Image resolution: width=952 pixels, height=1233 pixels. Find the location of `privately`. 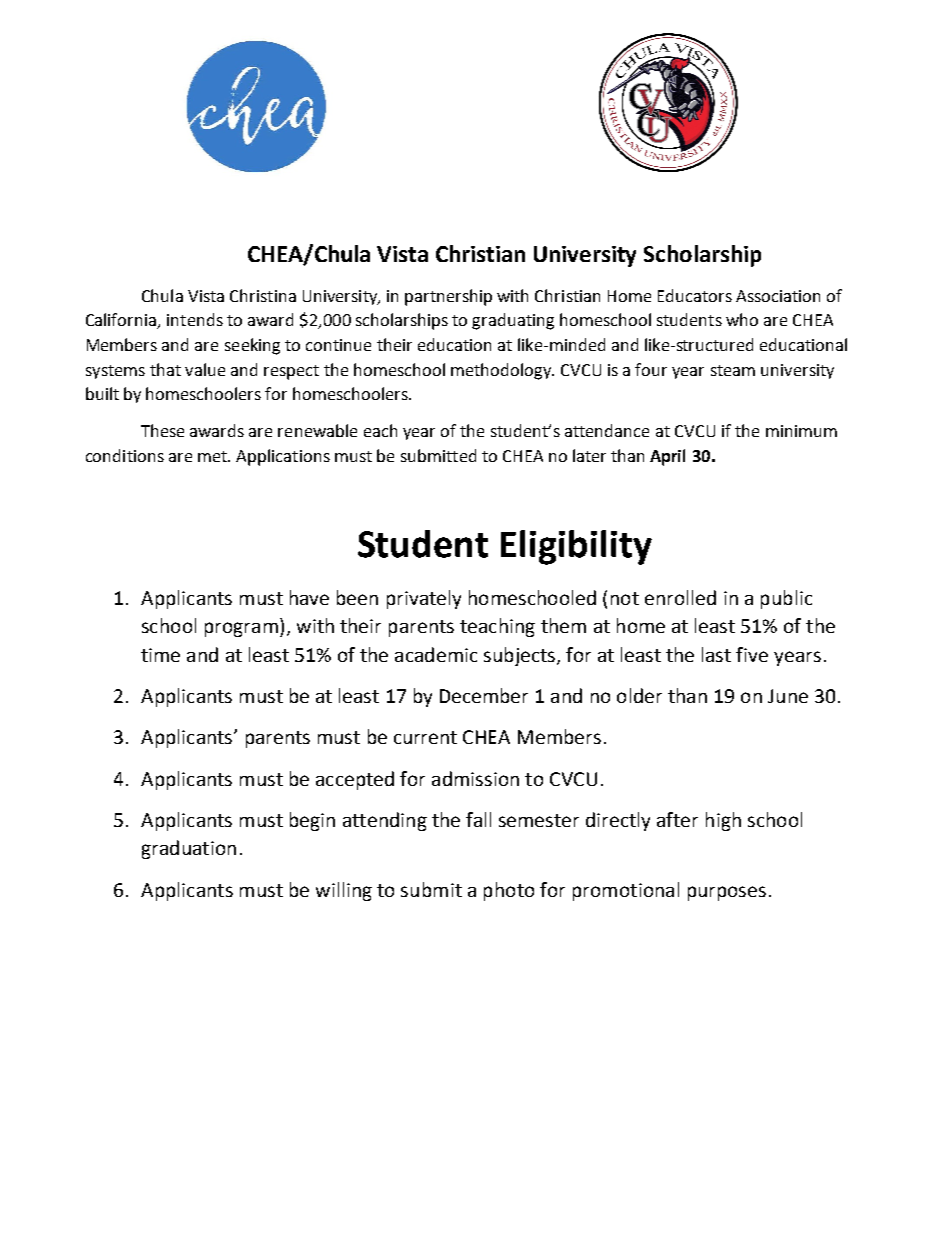

privately is located at coordinates (424, 599).
